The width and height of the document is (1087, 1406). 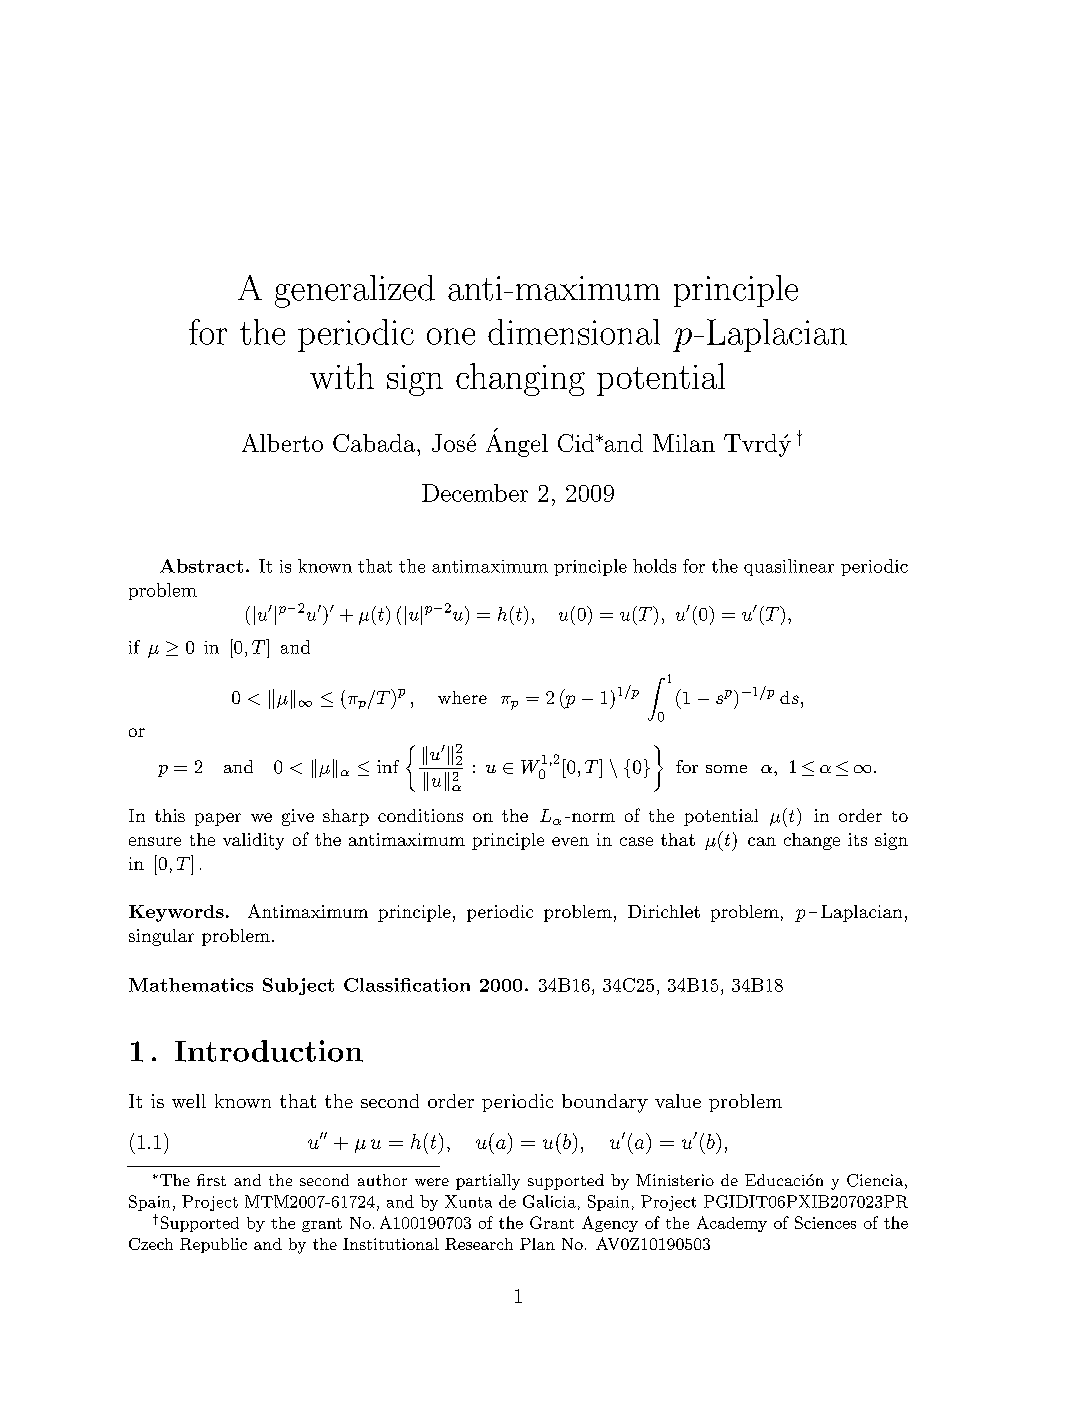 What do you see at coordinates (451, 336) in the document?
I see `one` at bounding box center [451, 336].
